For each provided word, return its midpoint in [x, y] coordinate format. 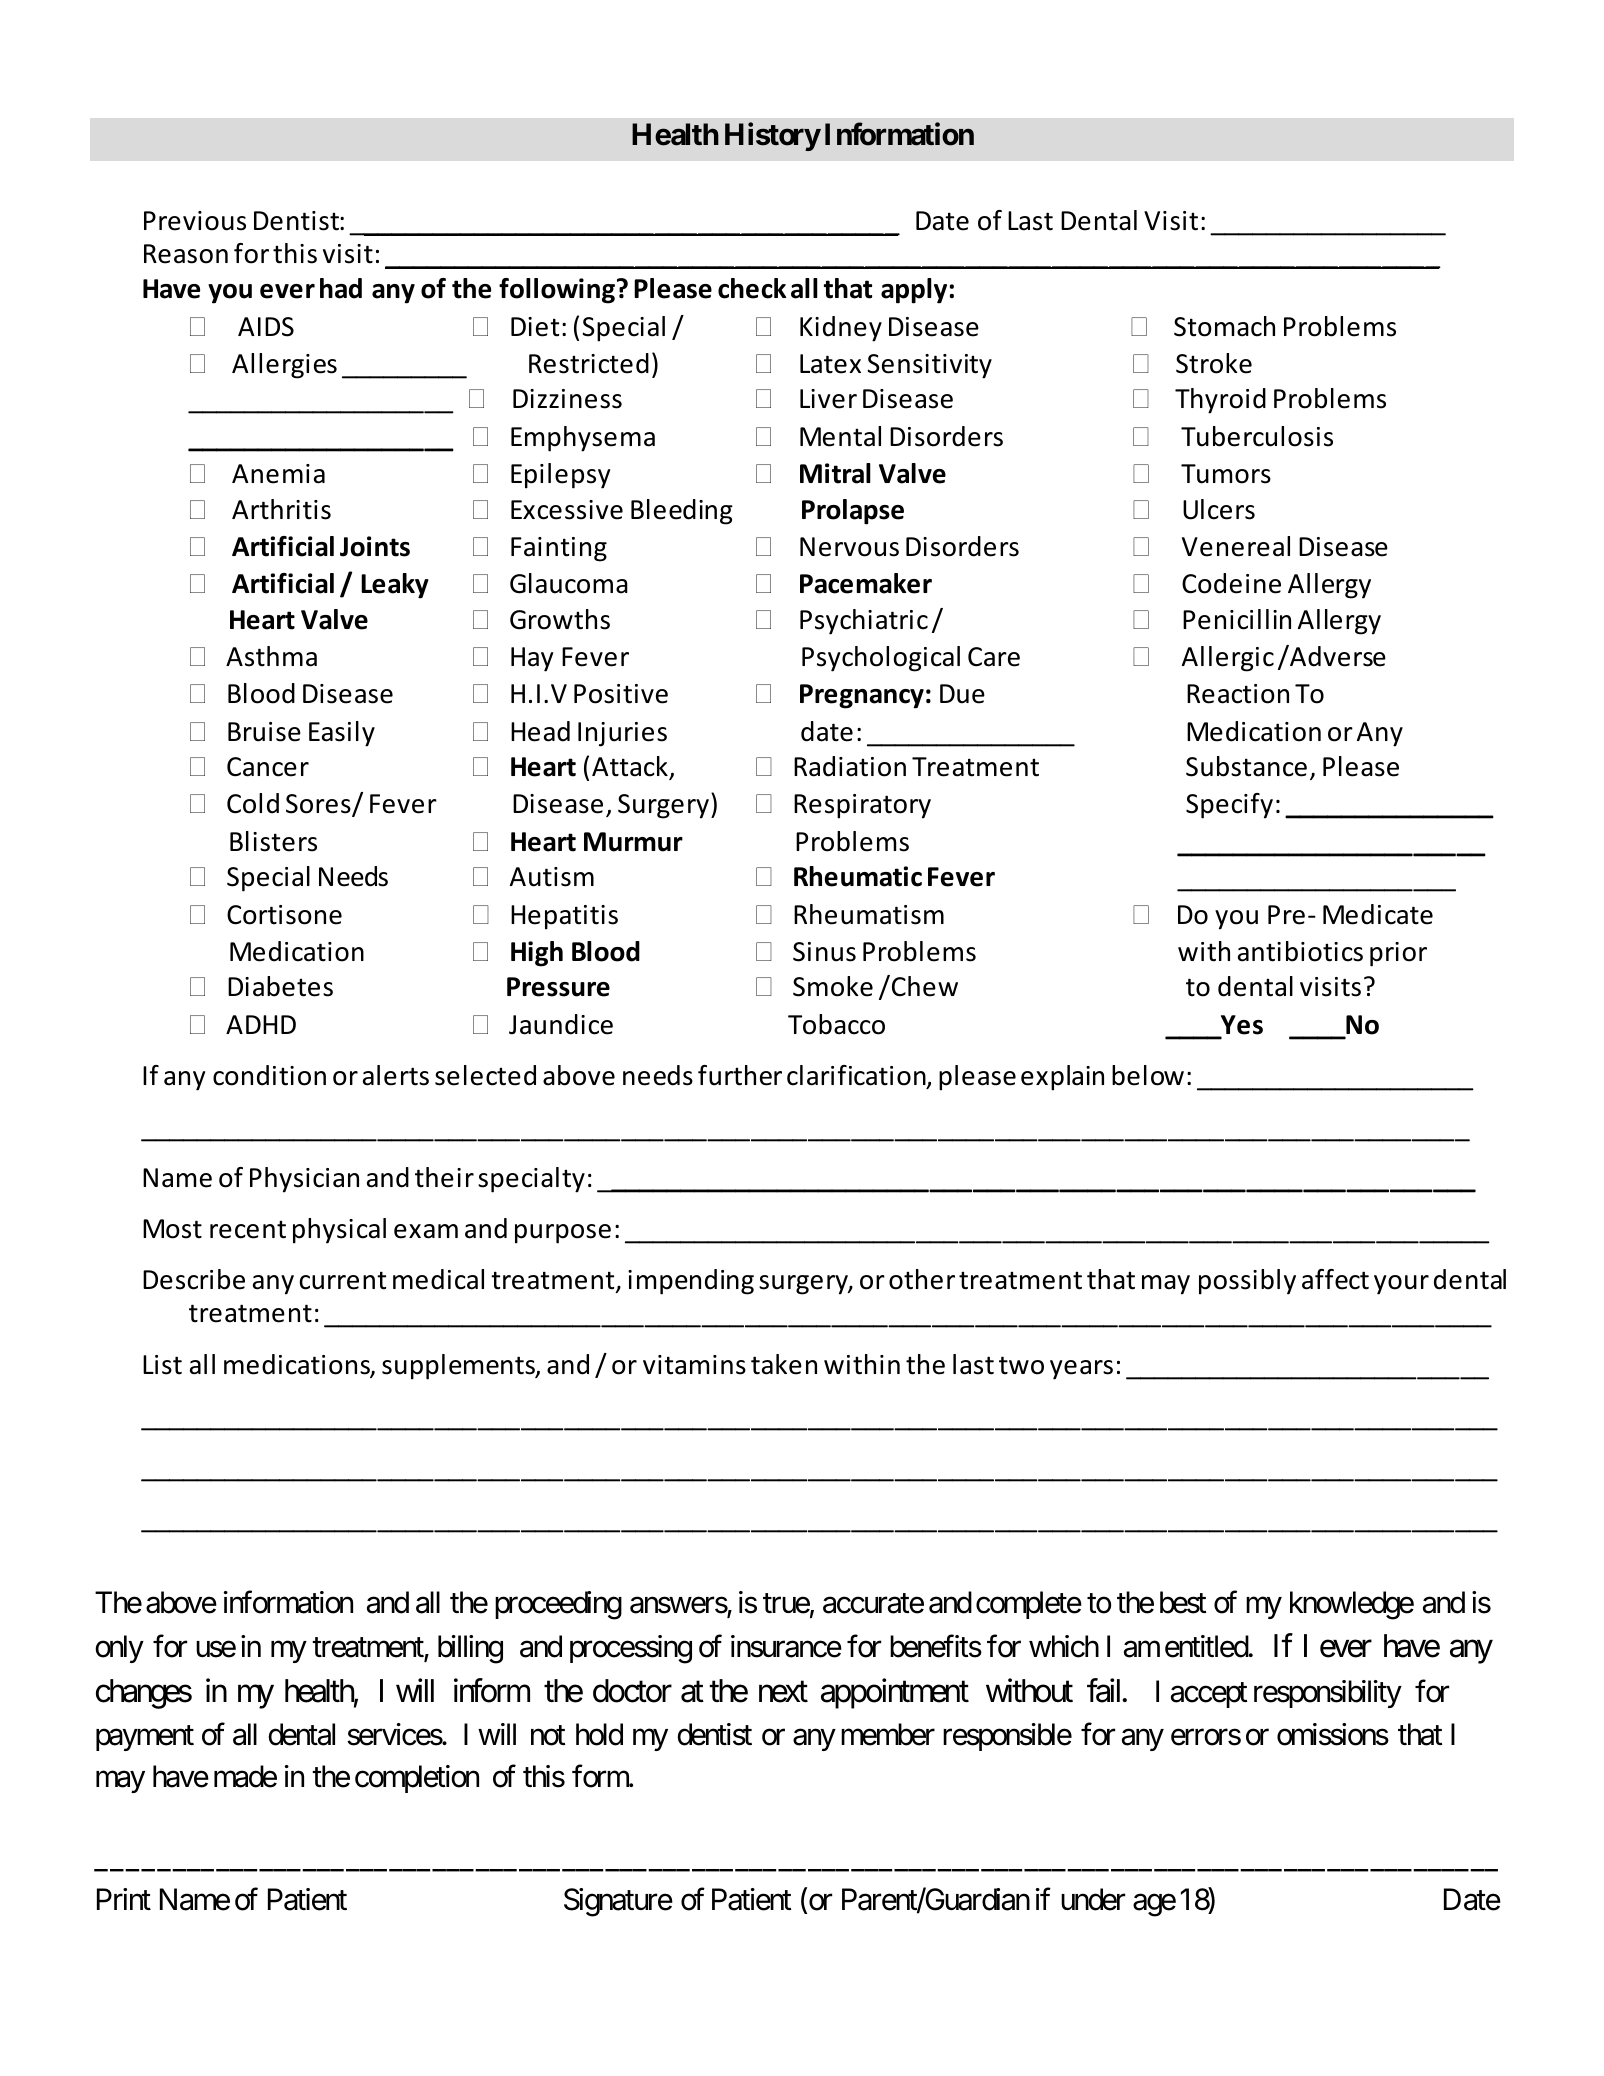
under [1093, 1899]
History [773, 137]
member [888, 1734]
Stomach [1224, 326]
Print [124, 1899]
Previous [195, 221]
